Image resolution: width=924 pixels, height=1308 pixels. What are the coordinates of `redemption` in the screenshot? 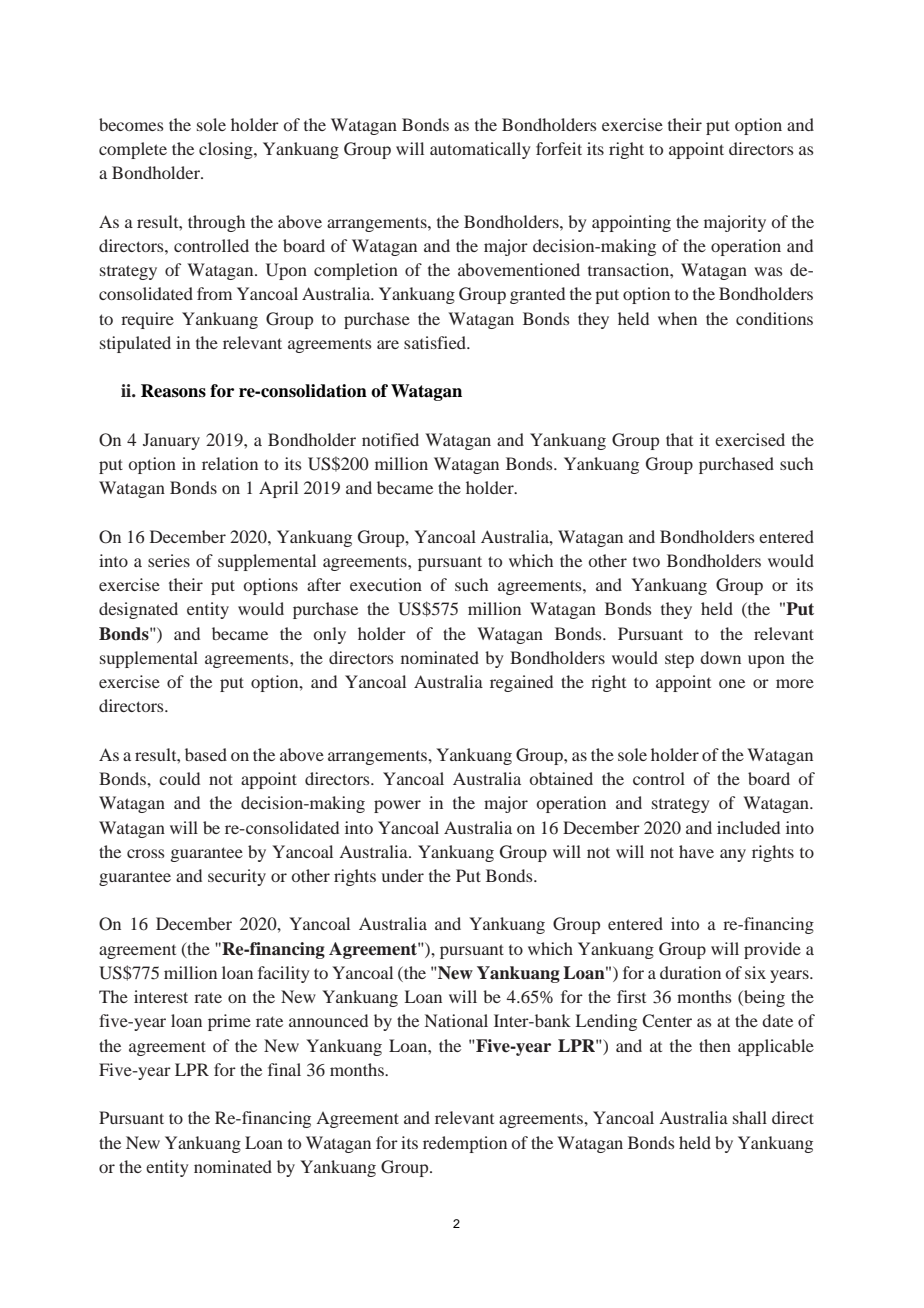 It's located at (465, 1144).
